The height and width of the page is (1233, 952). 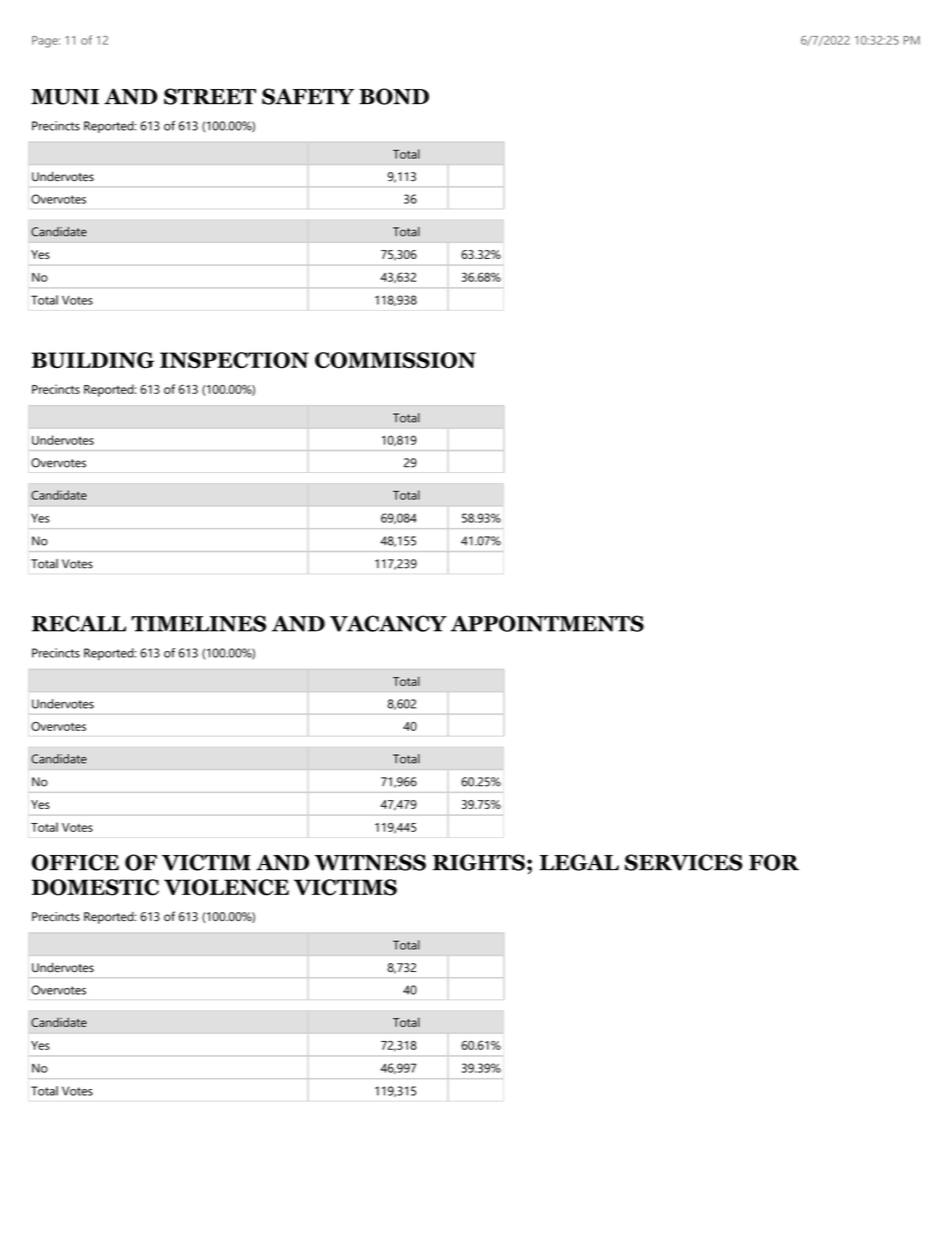 I want to click on SAFETY, so click(x=308, y=96).
